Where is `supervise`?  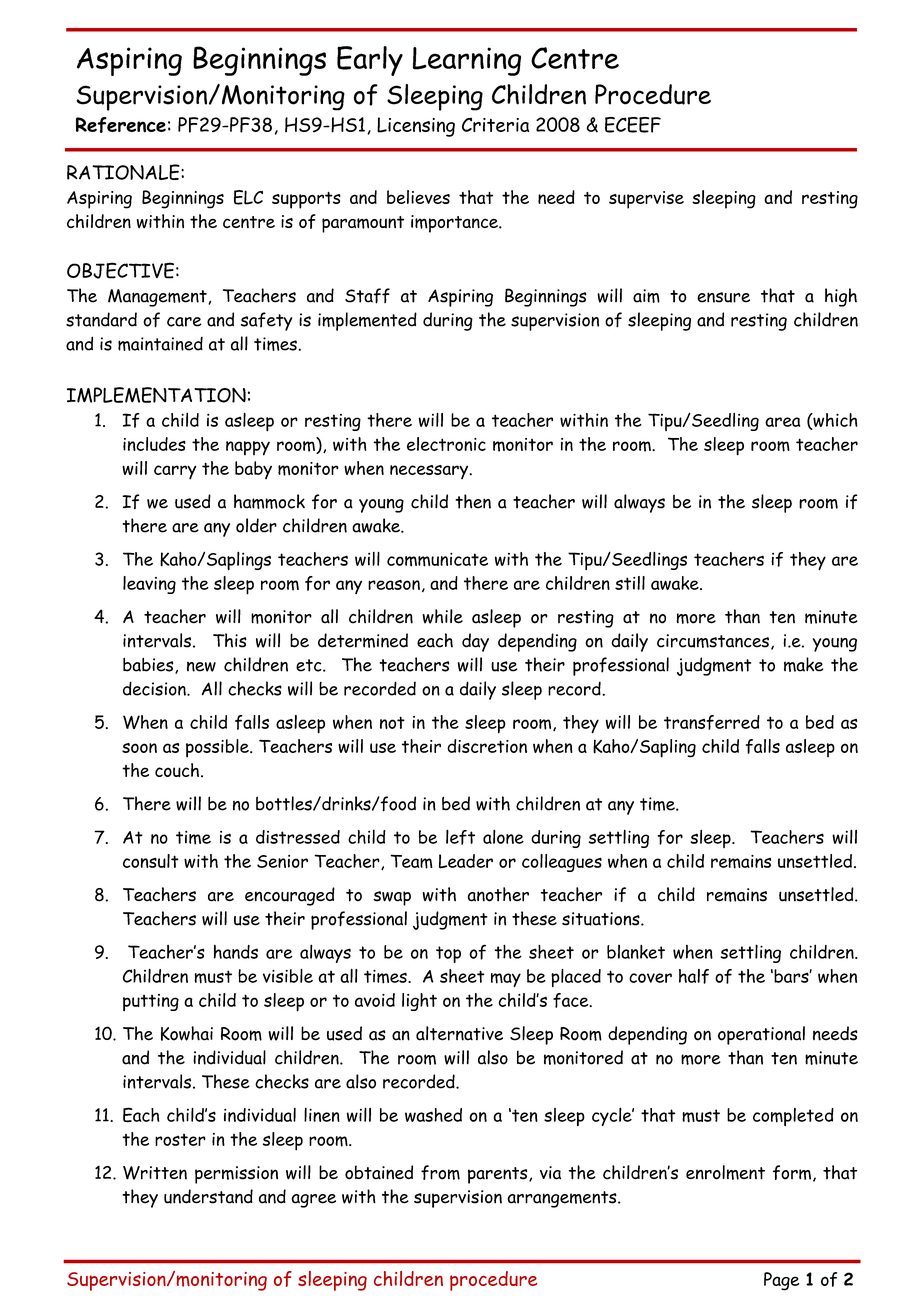
supervise is located at coordinates (646, 200).
